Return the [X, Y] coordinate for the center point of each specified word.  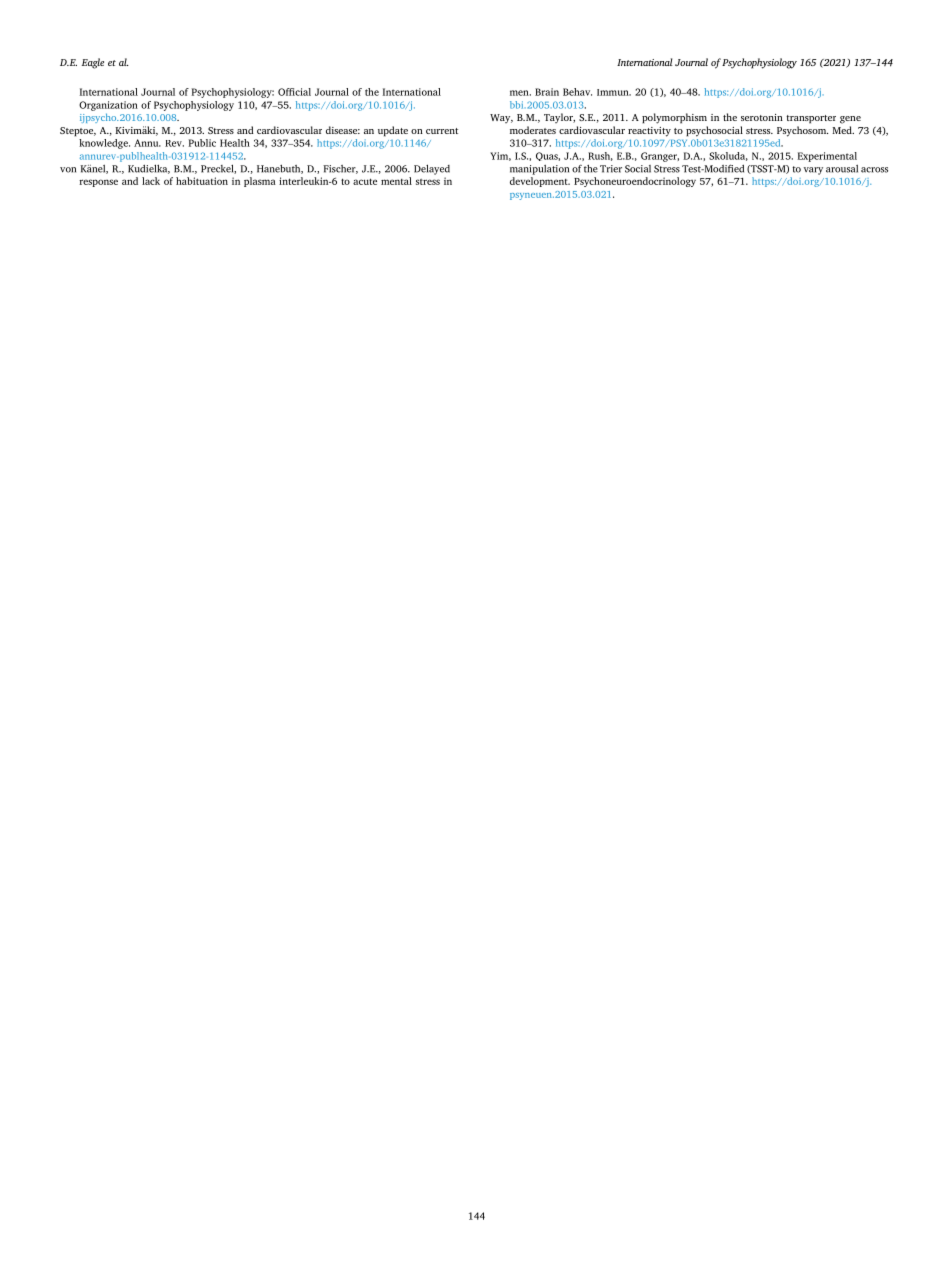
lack [151, 181]
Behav [577, 92]
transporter [811, 119]
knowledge [104, 144]
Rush [600, 156]
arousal [842, 169]
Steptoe [78, 132]
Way [501, 118]
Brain [547, 92]
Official [294, 92]
